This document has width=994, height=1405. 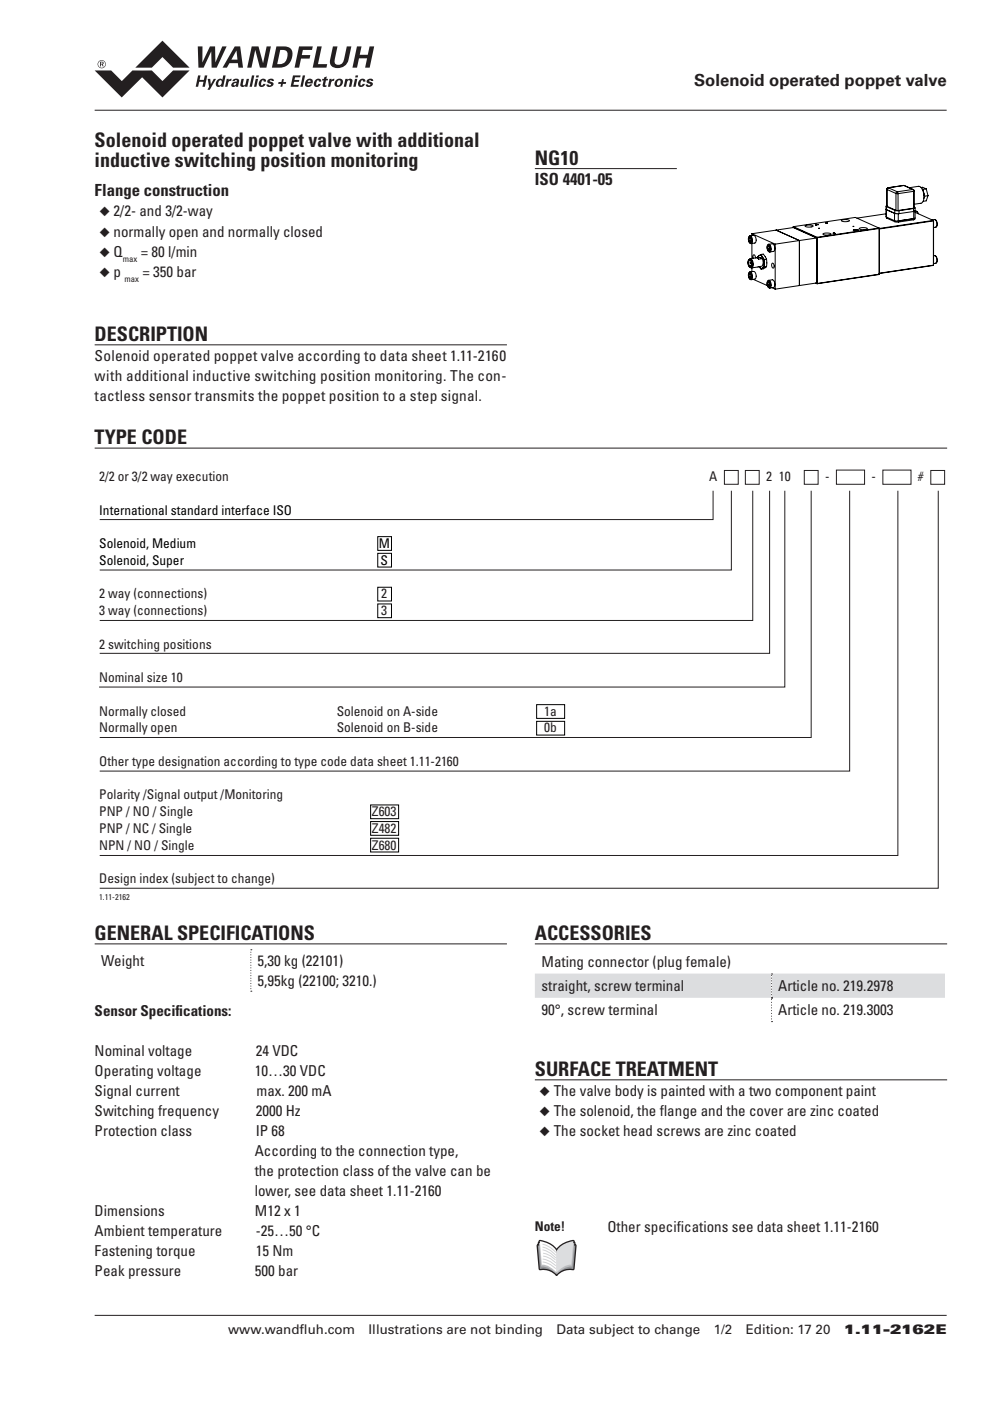 What do you see at coordinates (123, 962) in the document?
I see `Weight` at bounding box center [123, 962].
